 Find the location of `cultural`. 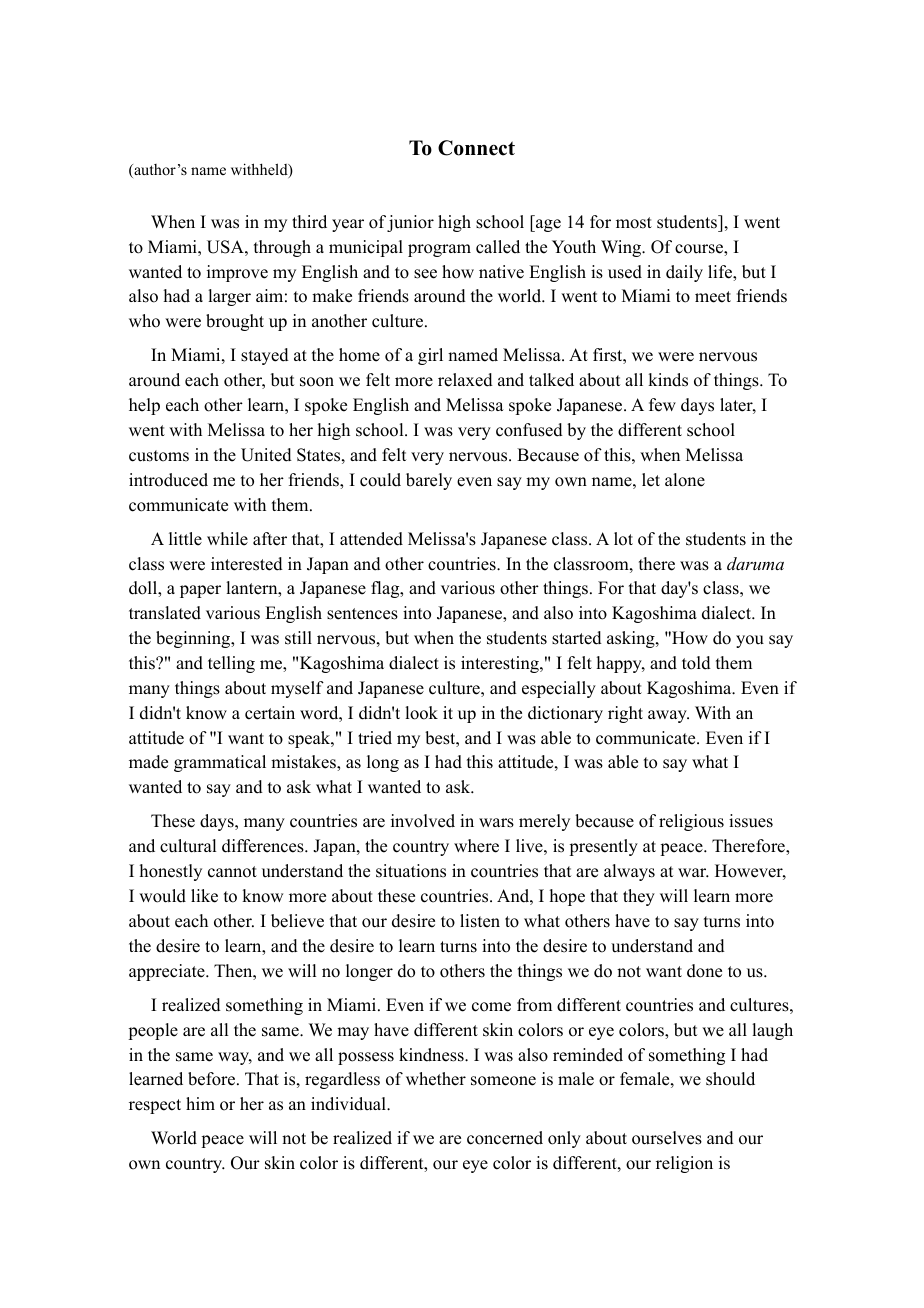

cultural is located at coordinates (188, 846).
